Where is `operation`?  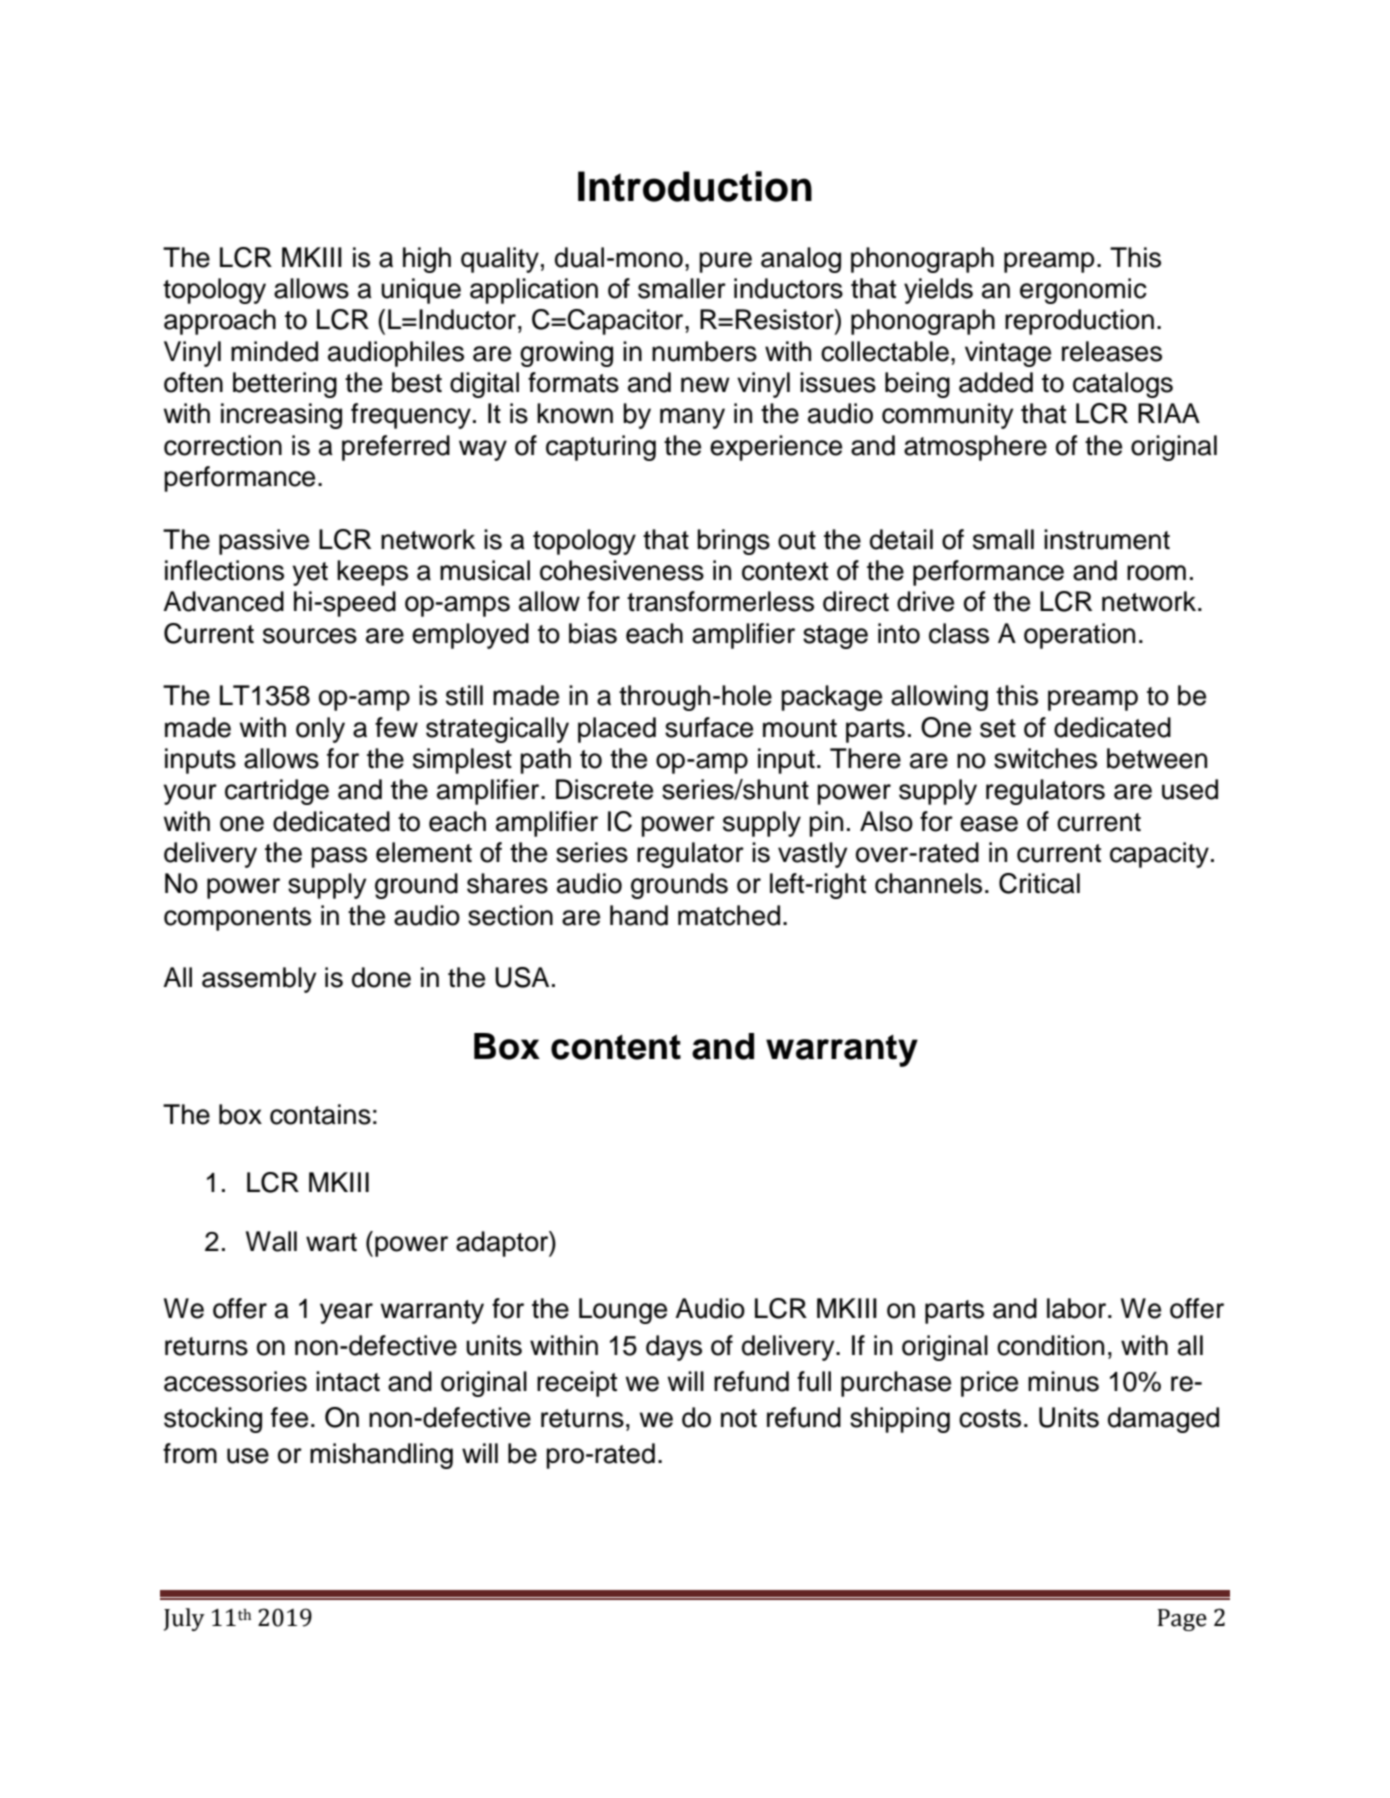
operation is located at coordinates (1079, 636).
